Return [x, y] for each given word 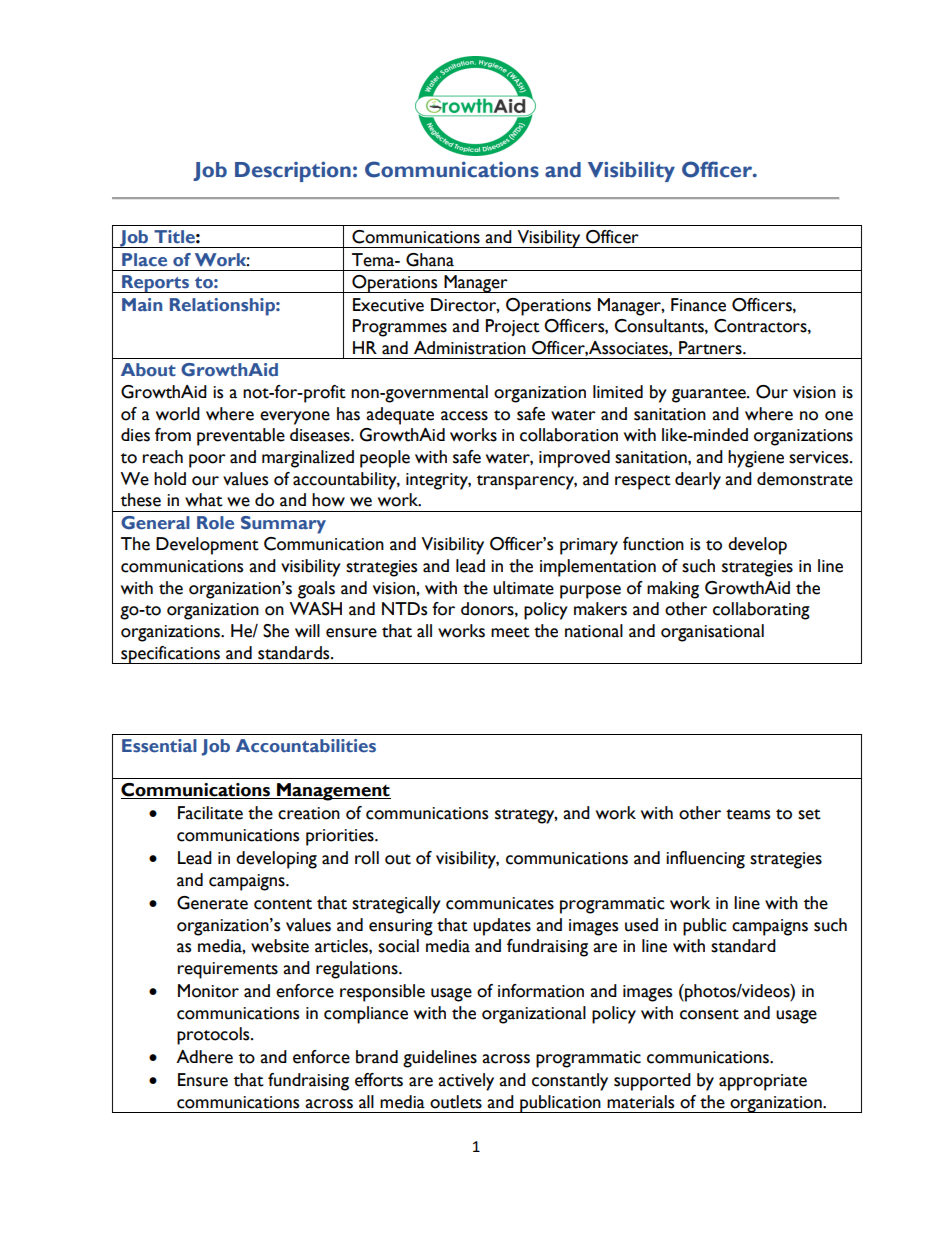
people [385, 459]
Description [293, 171]
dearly [698, 481]
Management [333, 792]
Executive [388, 305]
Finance [698, 305]
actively [466, 1082]
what [204, 500]
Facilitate [210, 813]
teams [748, 814]
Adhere [204, 1057]
